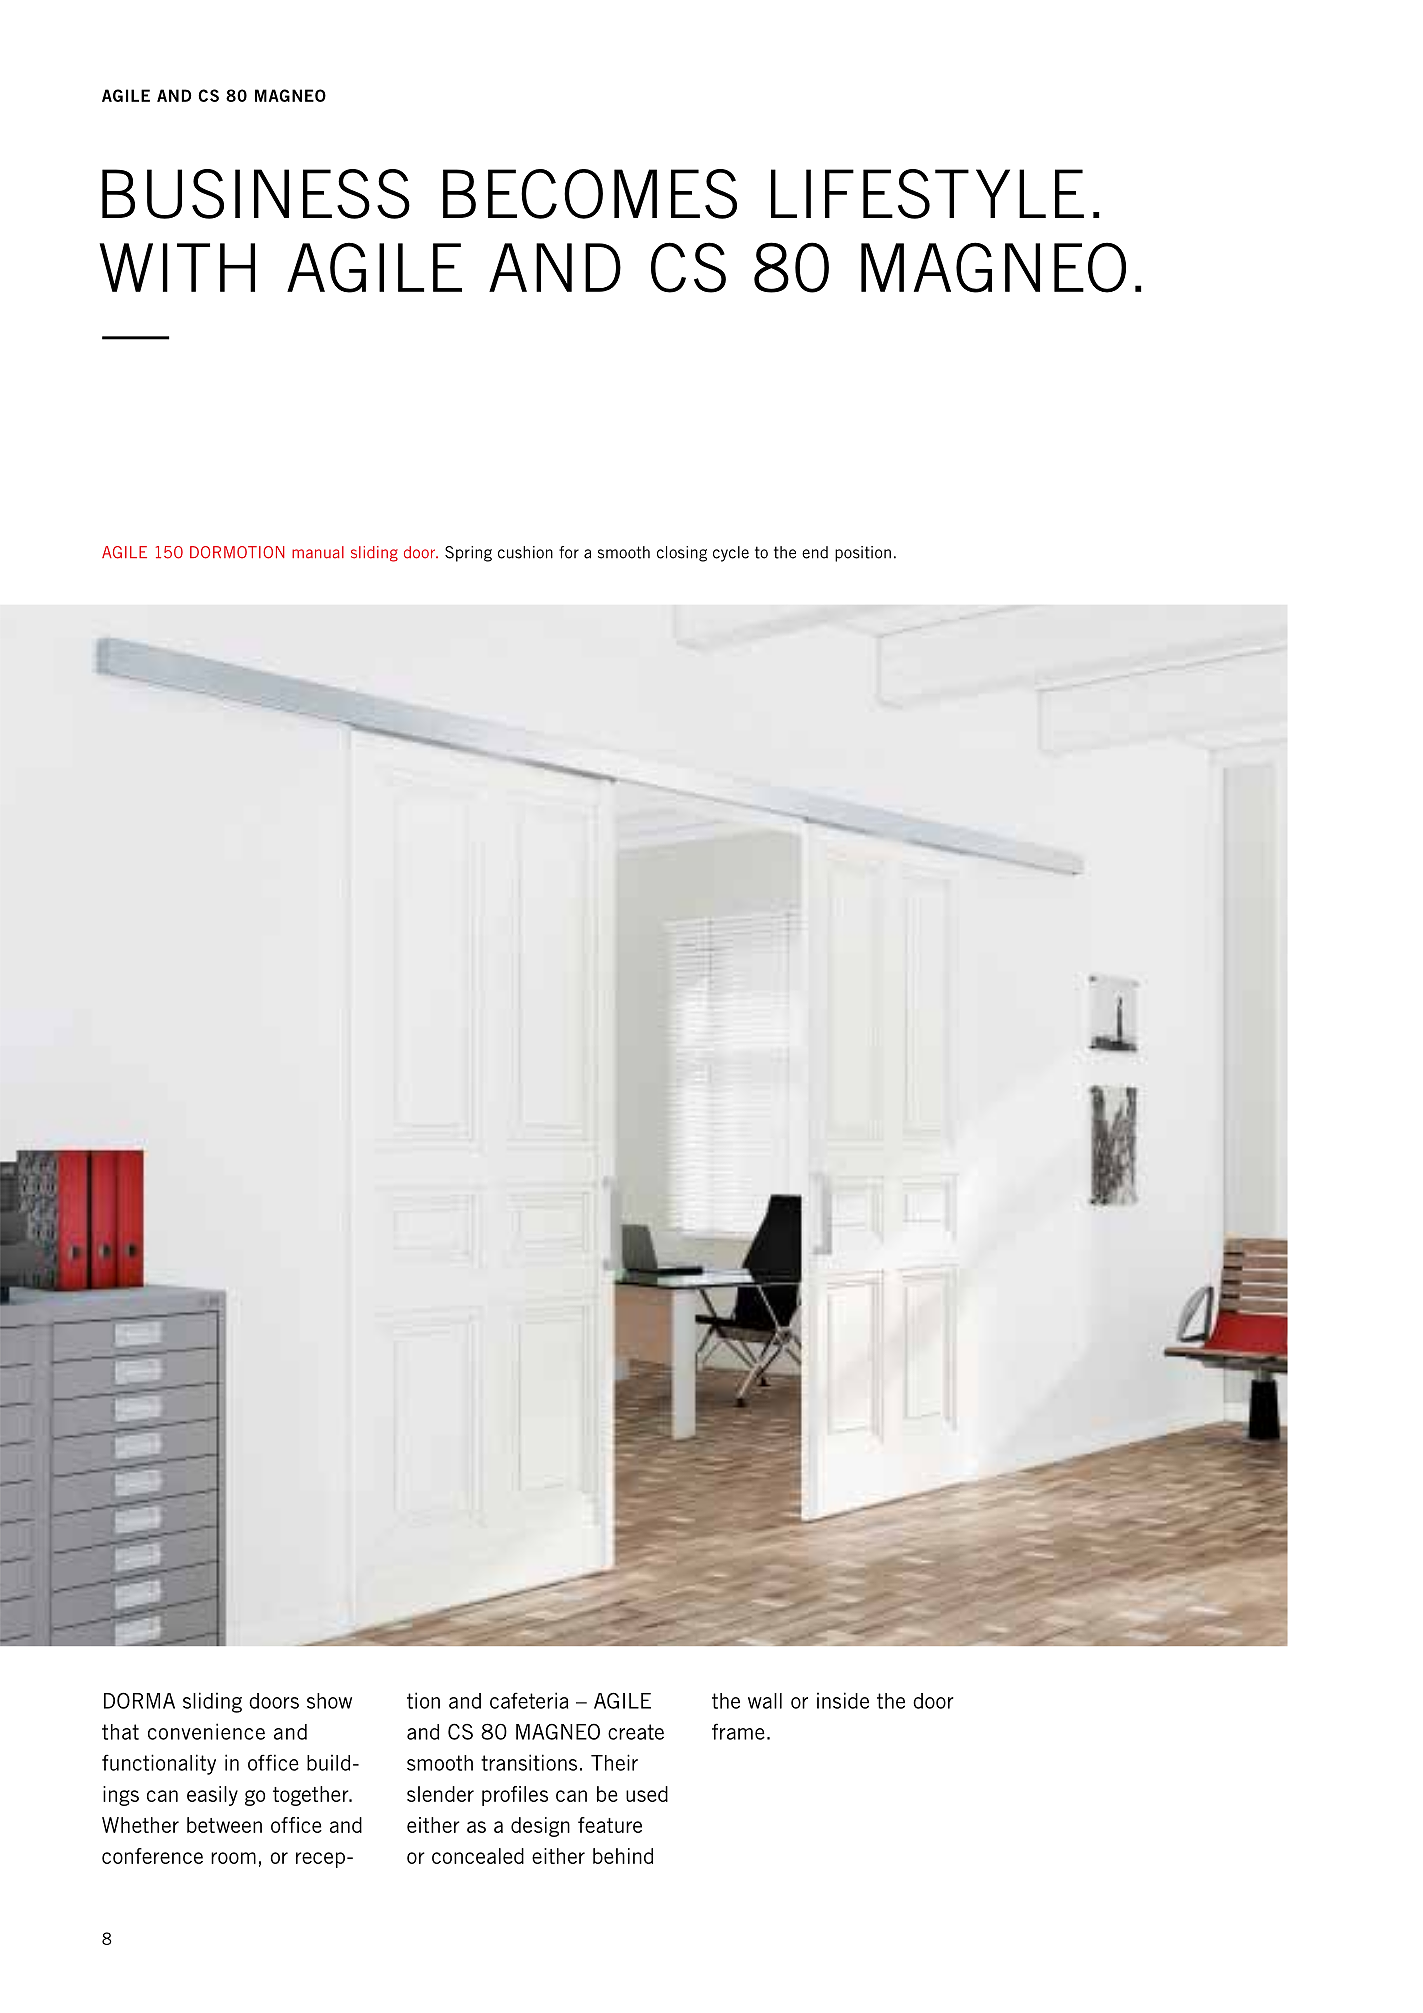 This image has height=2013, width=1423. Describe the element at coordinates (515, 1796) in the image. I see `profiles` at that location.
